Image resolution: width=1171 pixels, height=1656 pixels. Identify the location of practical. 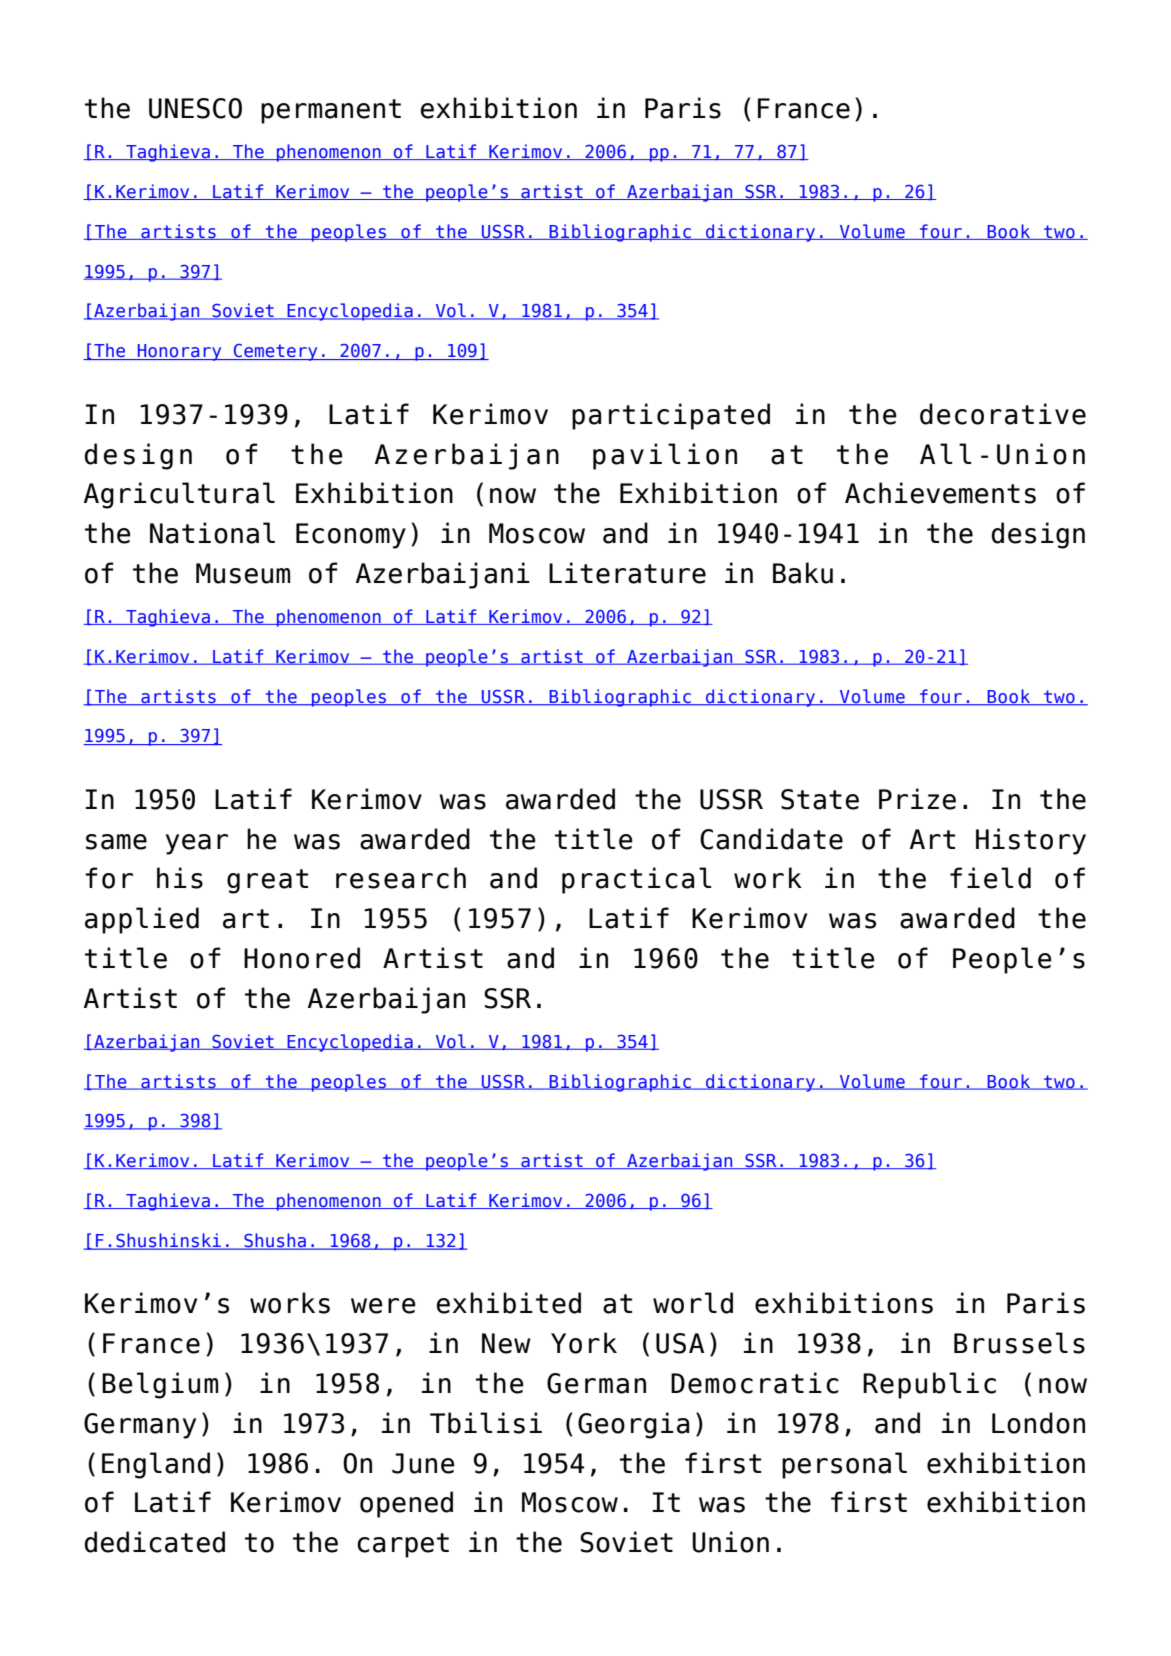
(637, 880).
